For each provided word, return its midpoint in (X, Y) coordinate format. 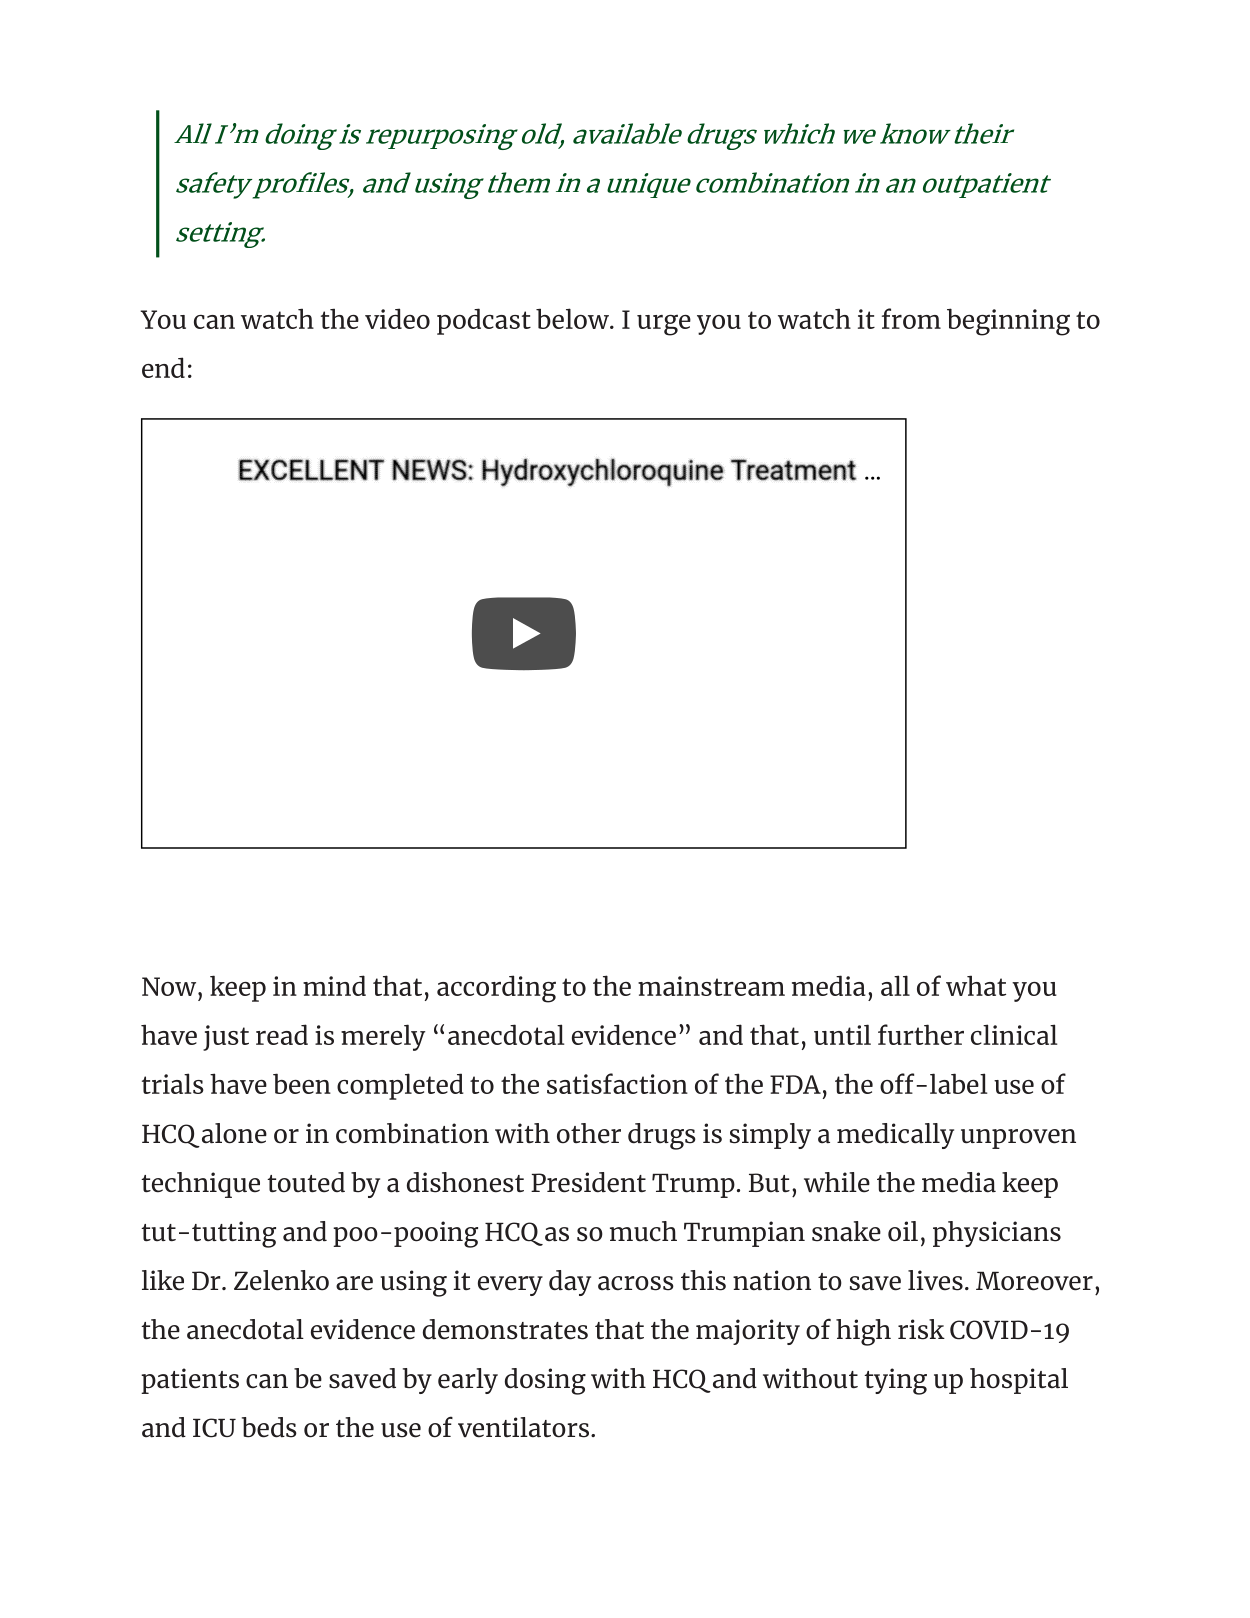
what (976, 985)
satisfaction (617, 1083)
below (573, 318)
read (282, 1034)
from (911, 318)
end (163, 367)
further (921, 1034)
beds (269, 1427)
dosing (545, 1381)
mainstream (711, 986)
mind (334, 985)
